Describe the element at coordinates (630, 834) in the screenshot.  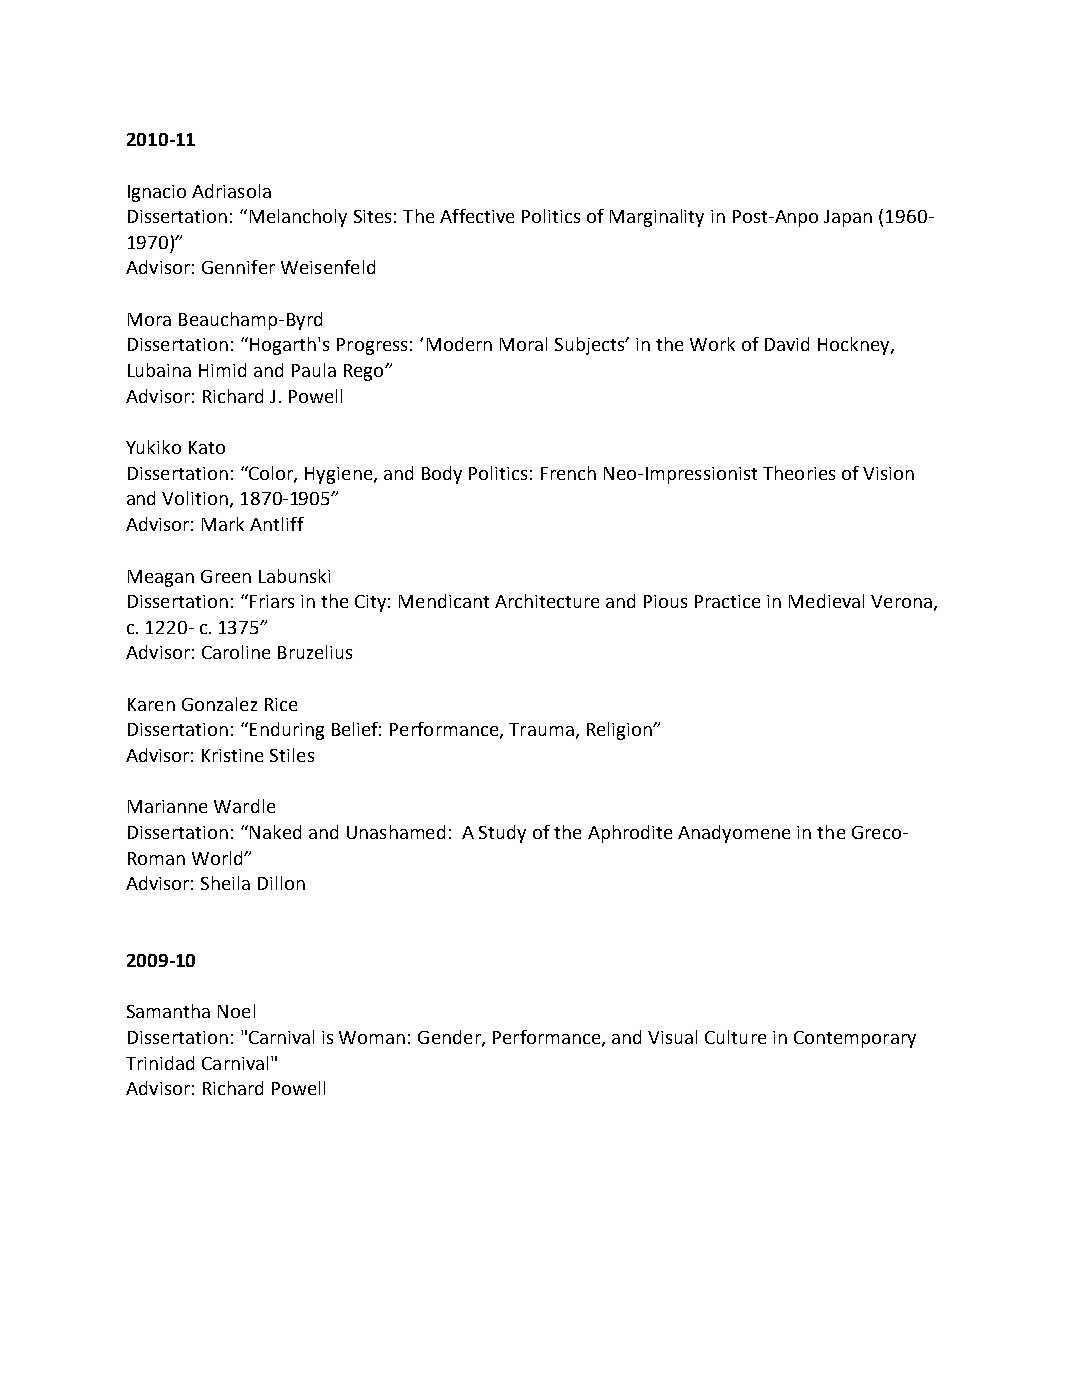
I see `Aphrodite` at that location.
